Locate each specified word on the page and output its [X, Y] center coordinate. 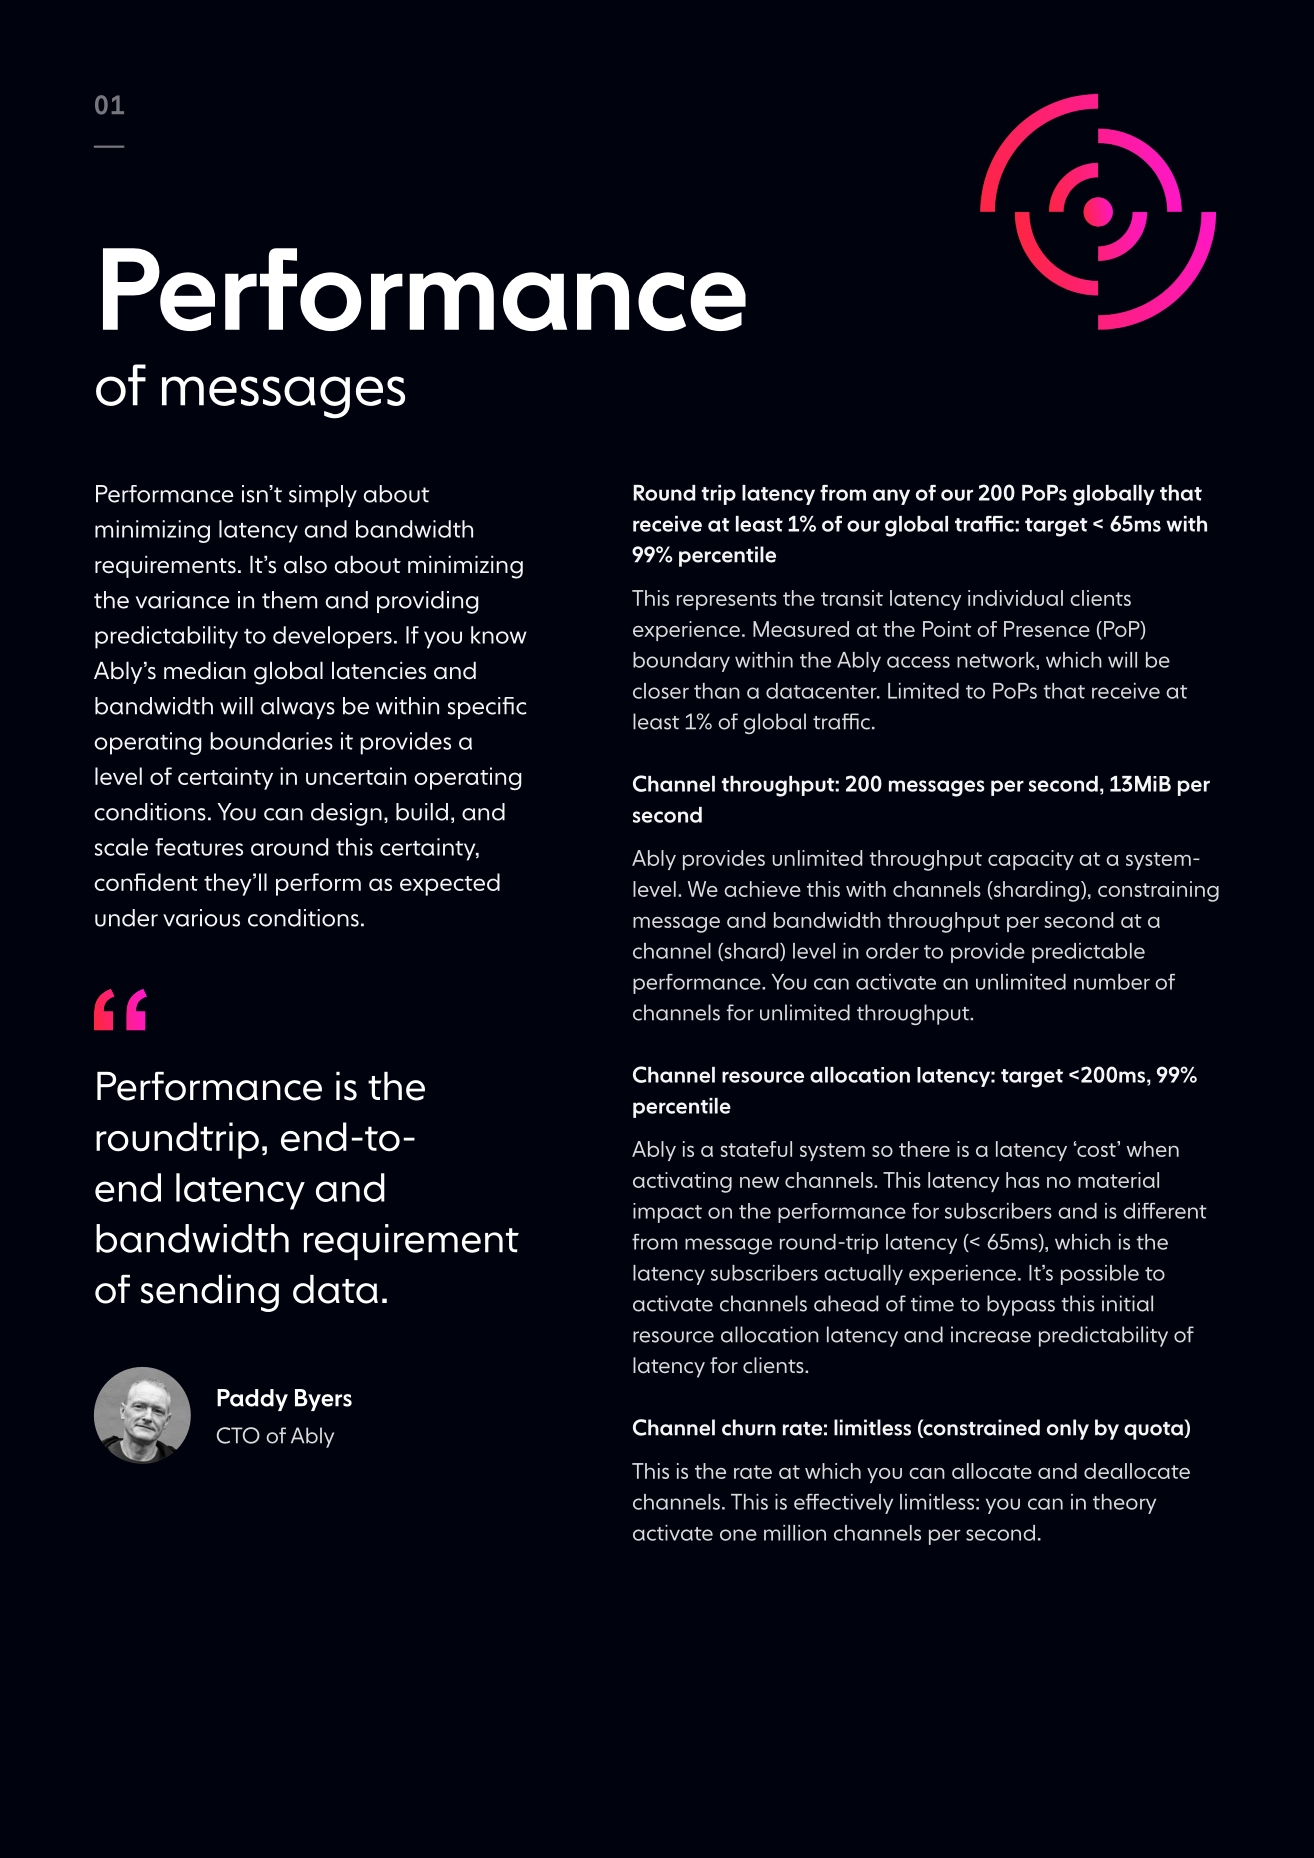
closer [661, 691]
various [201, 918]
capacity [1031, 860]
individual [1015, 598]
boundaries [271, 741]
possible [1100, 1275]
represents [727, 601]
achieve [762, 889]
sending [210, 1293]
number [1112, 982]
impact [667, 1213]
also [305, 564]
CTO [238, 1435]
